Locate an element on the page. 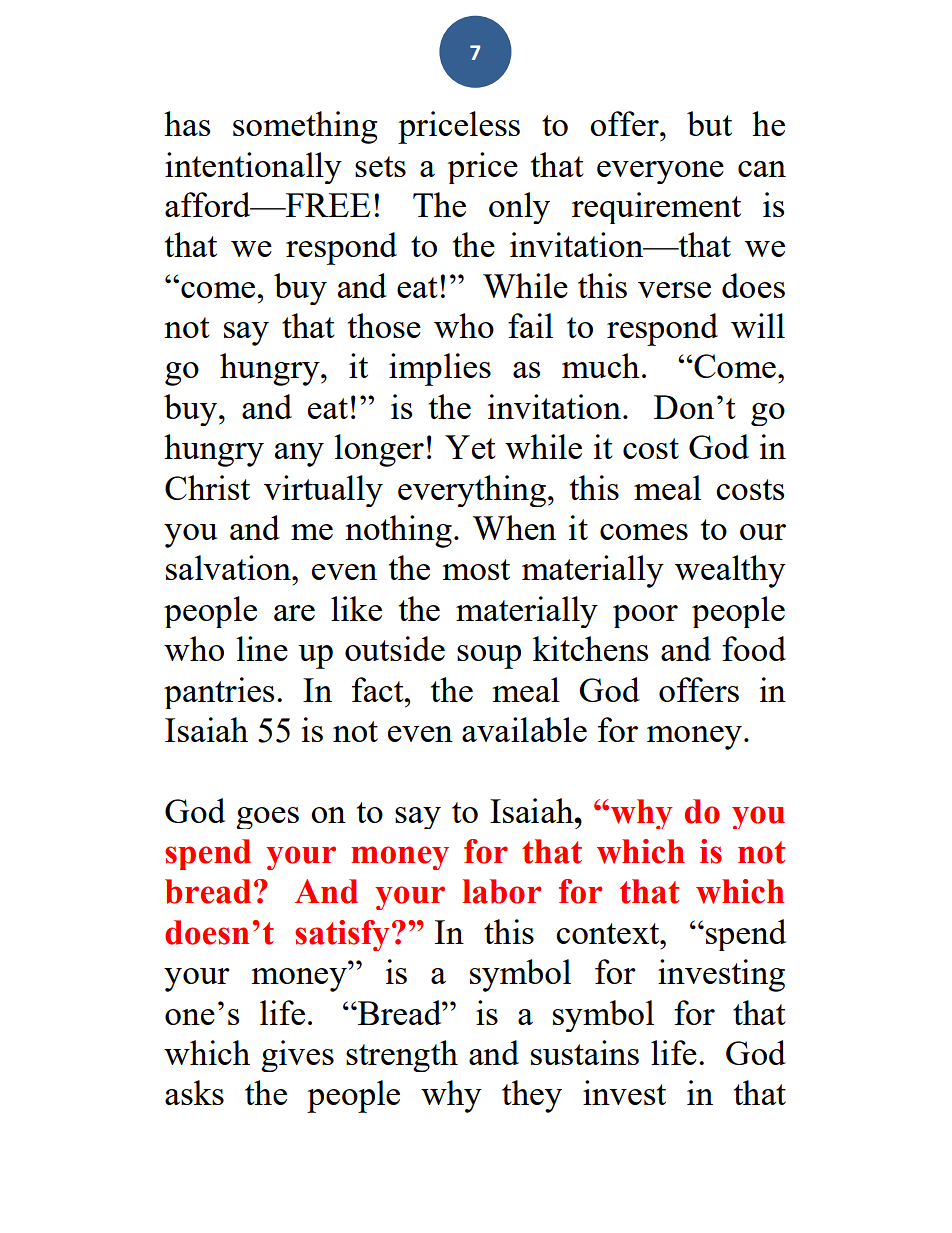  intentionally is located at coordinates (253, 168).
